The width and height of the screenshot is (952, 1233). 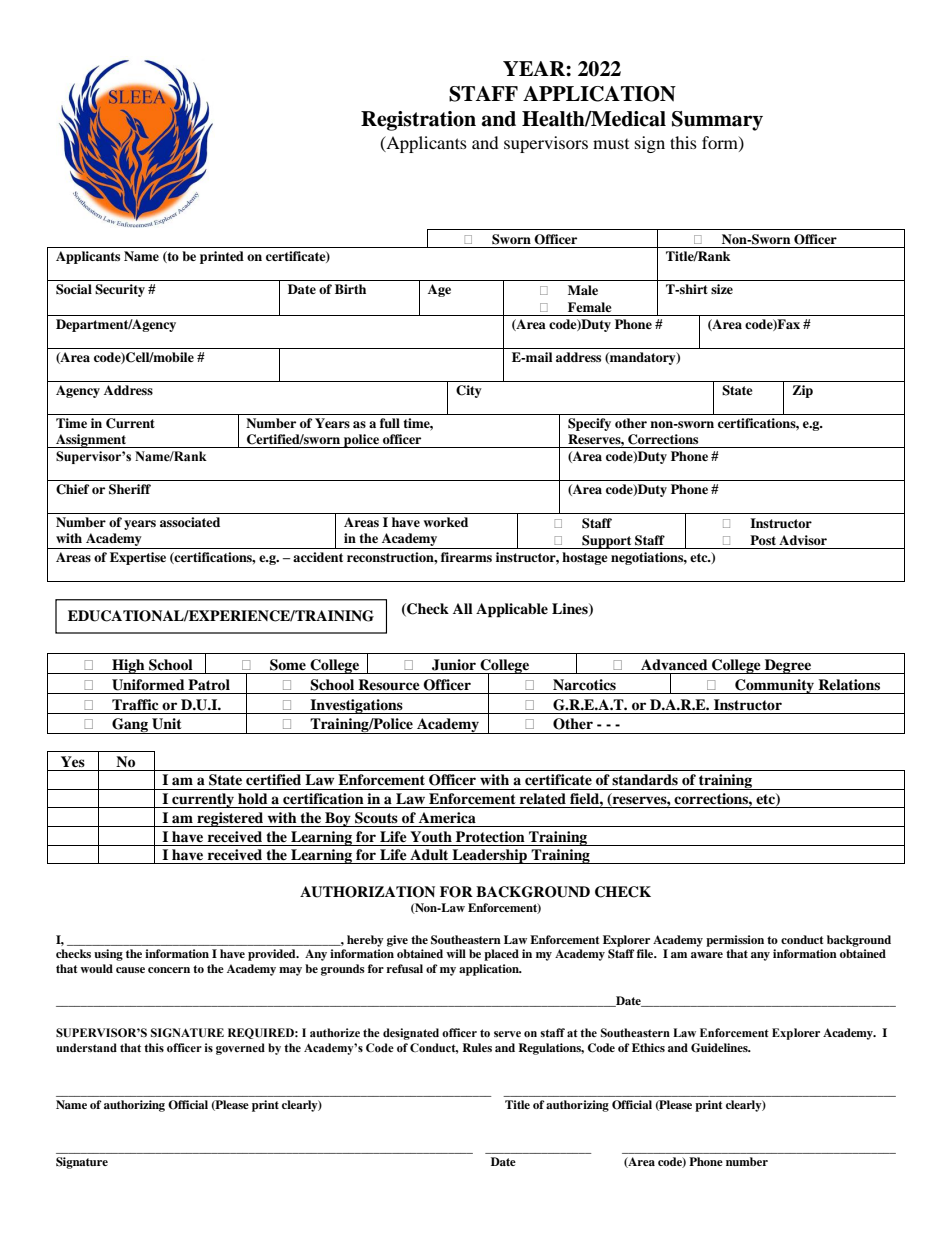 What do you see at coordinates (418, 121) in the screenshot?
I see `Registration` at bounding box center [418, 121].
